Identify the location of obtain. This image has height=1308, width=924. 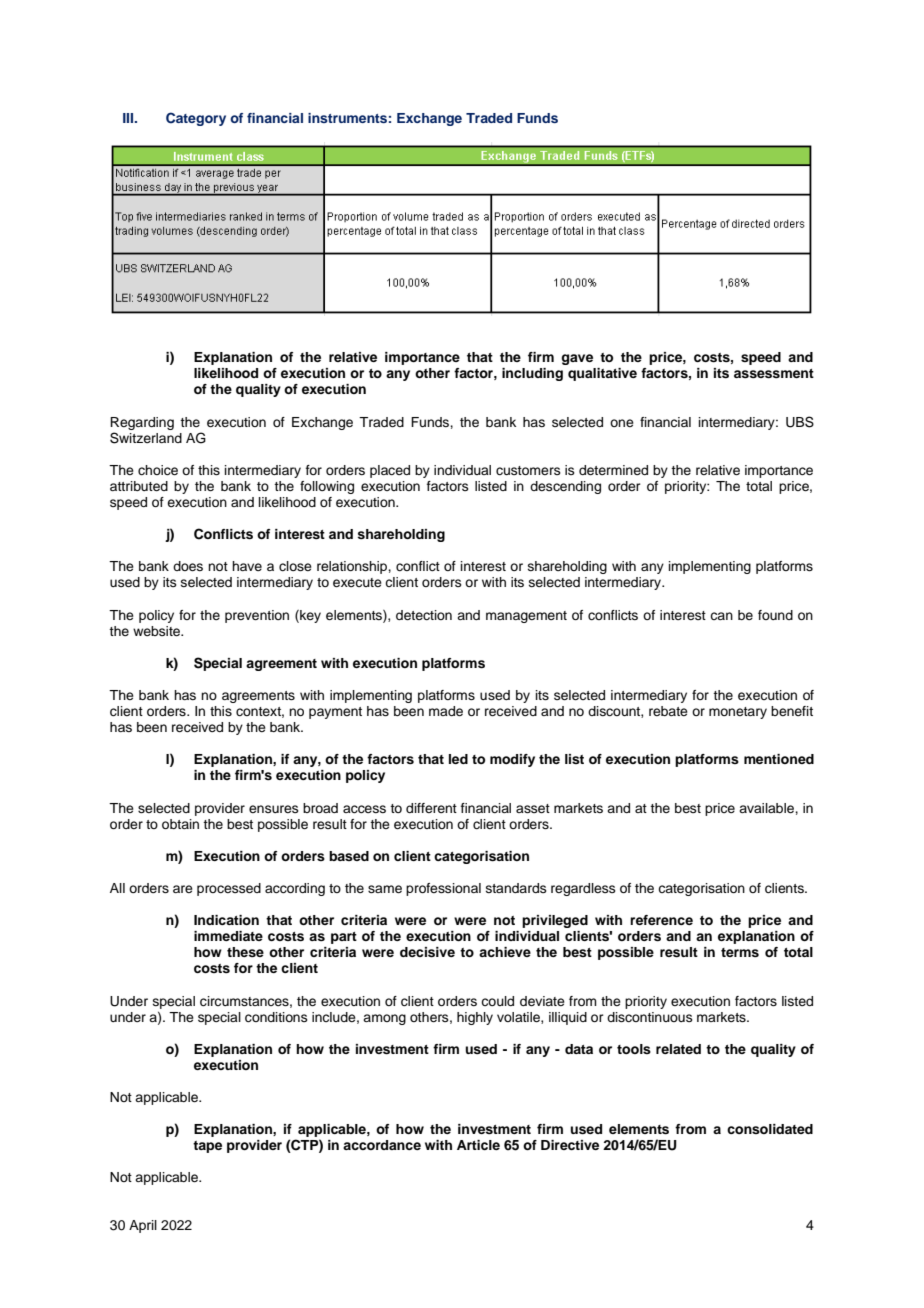
(180, 824).
